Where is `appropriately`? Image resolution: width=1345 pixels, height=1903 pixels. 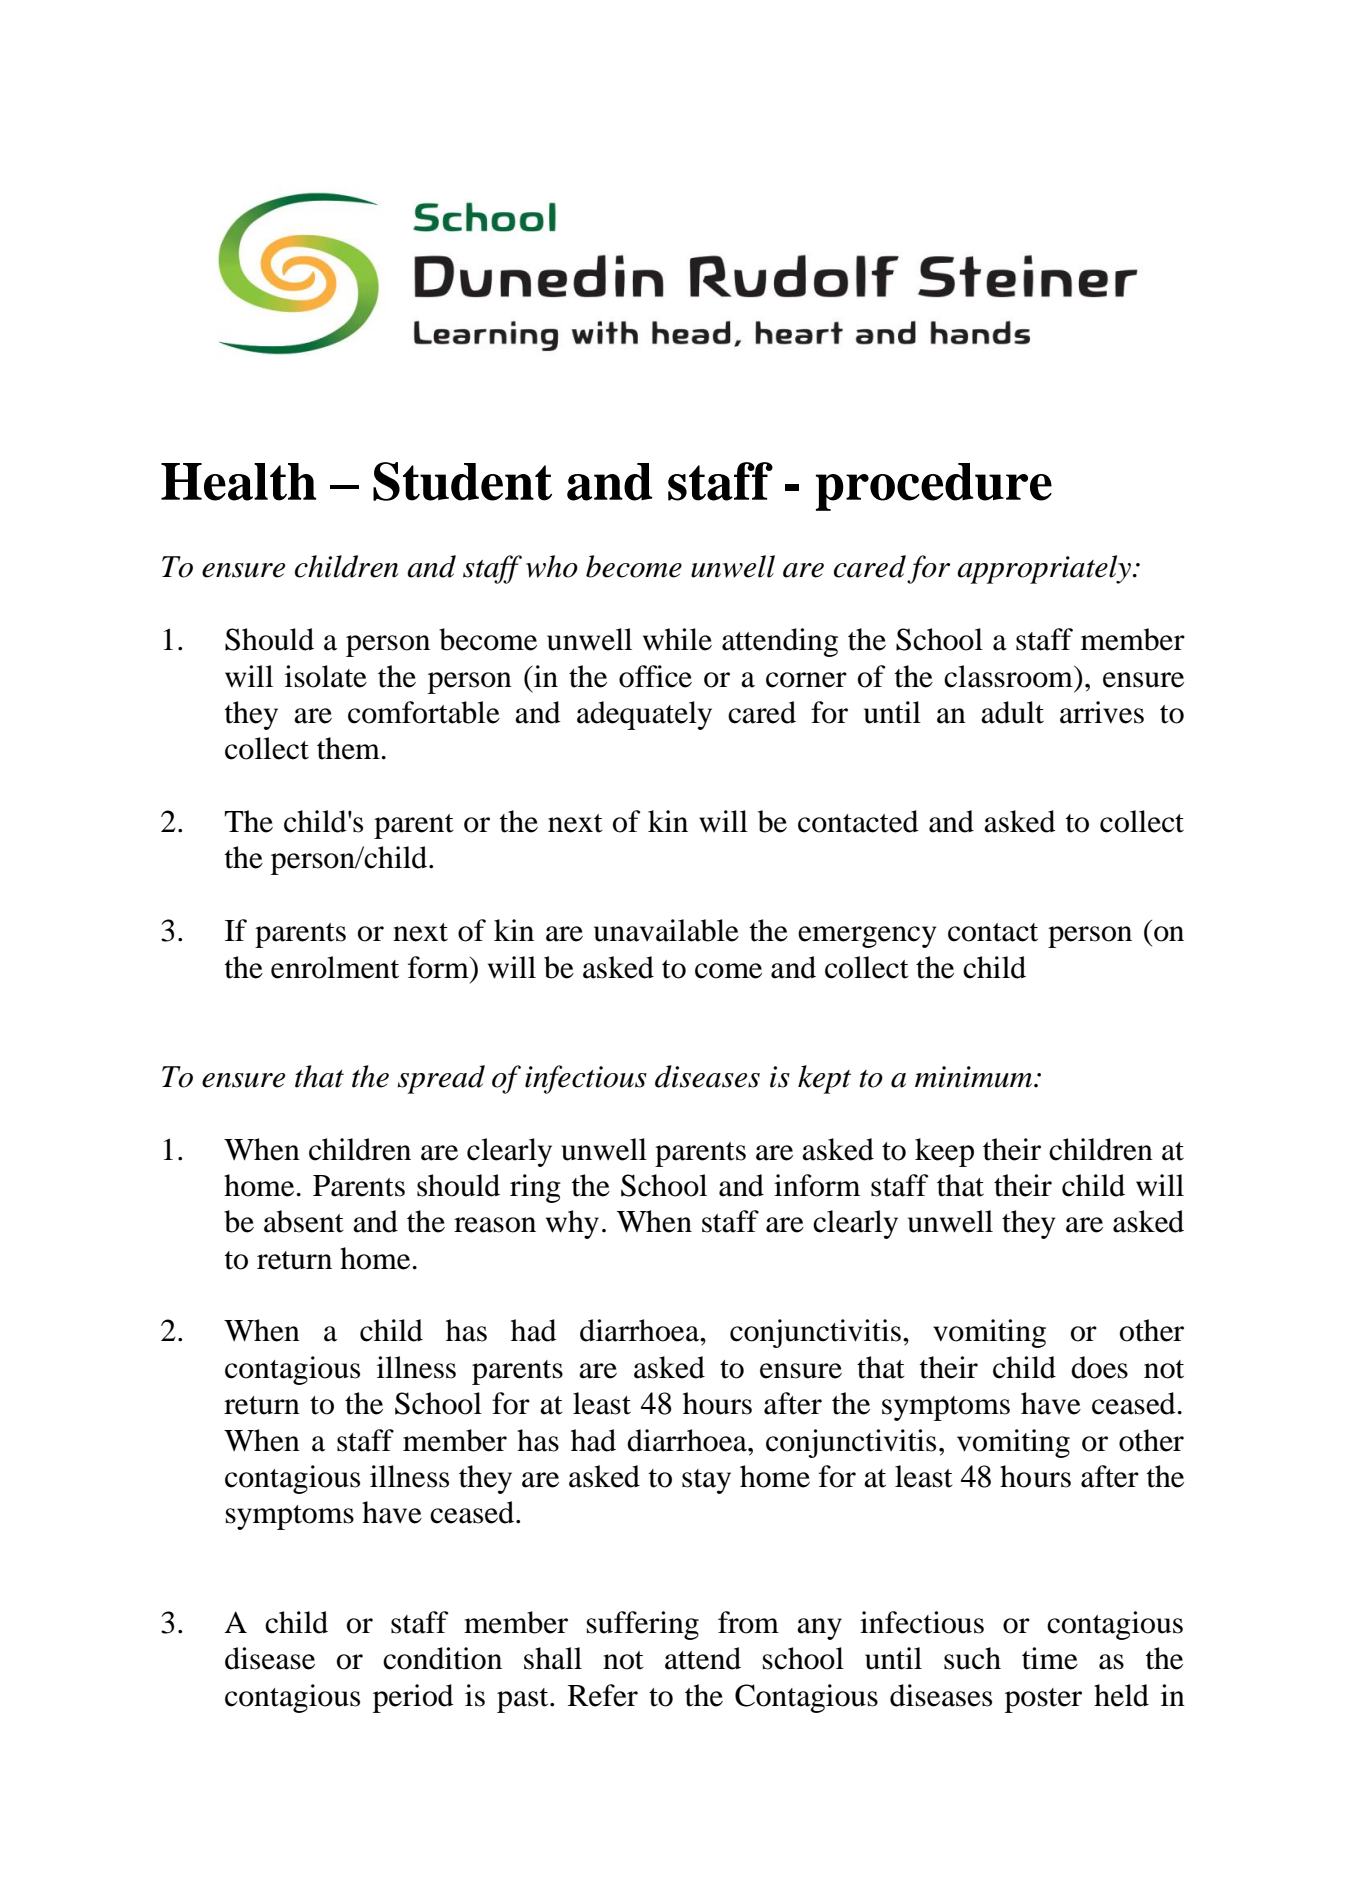
appropriately is located at coordinates (1045, 569).
